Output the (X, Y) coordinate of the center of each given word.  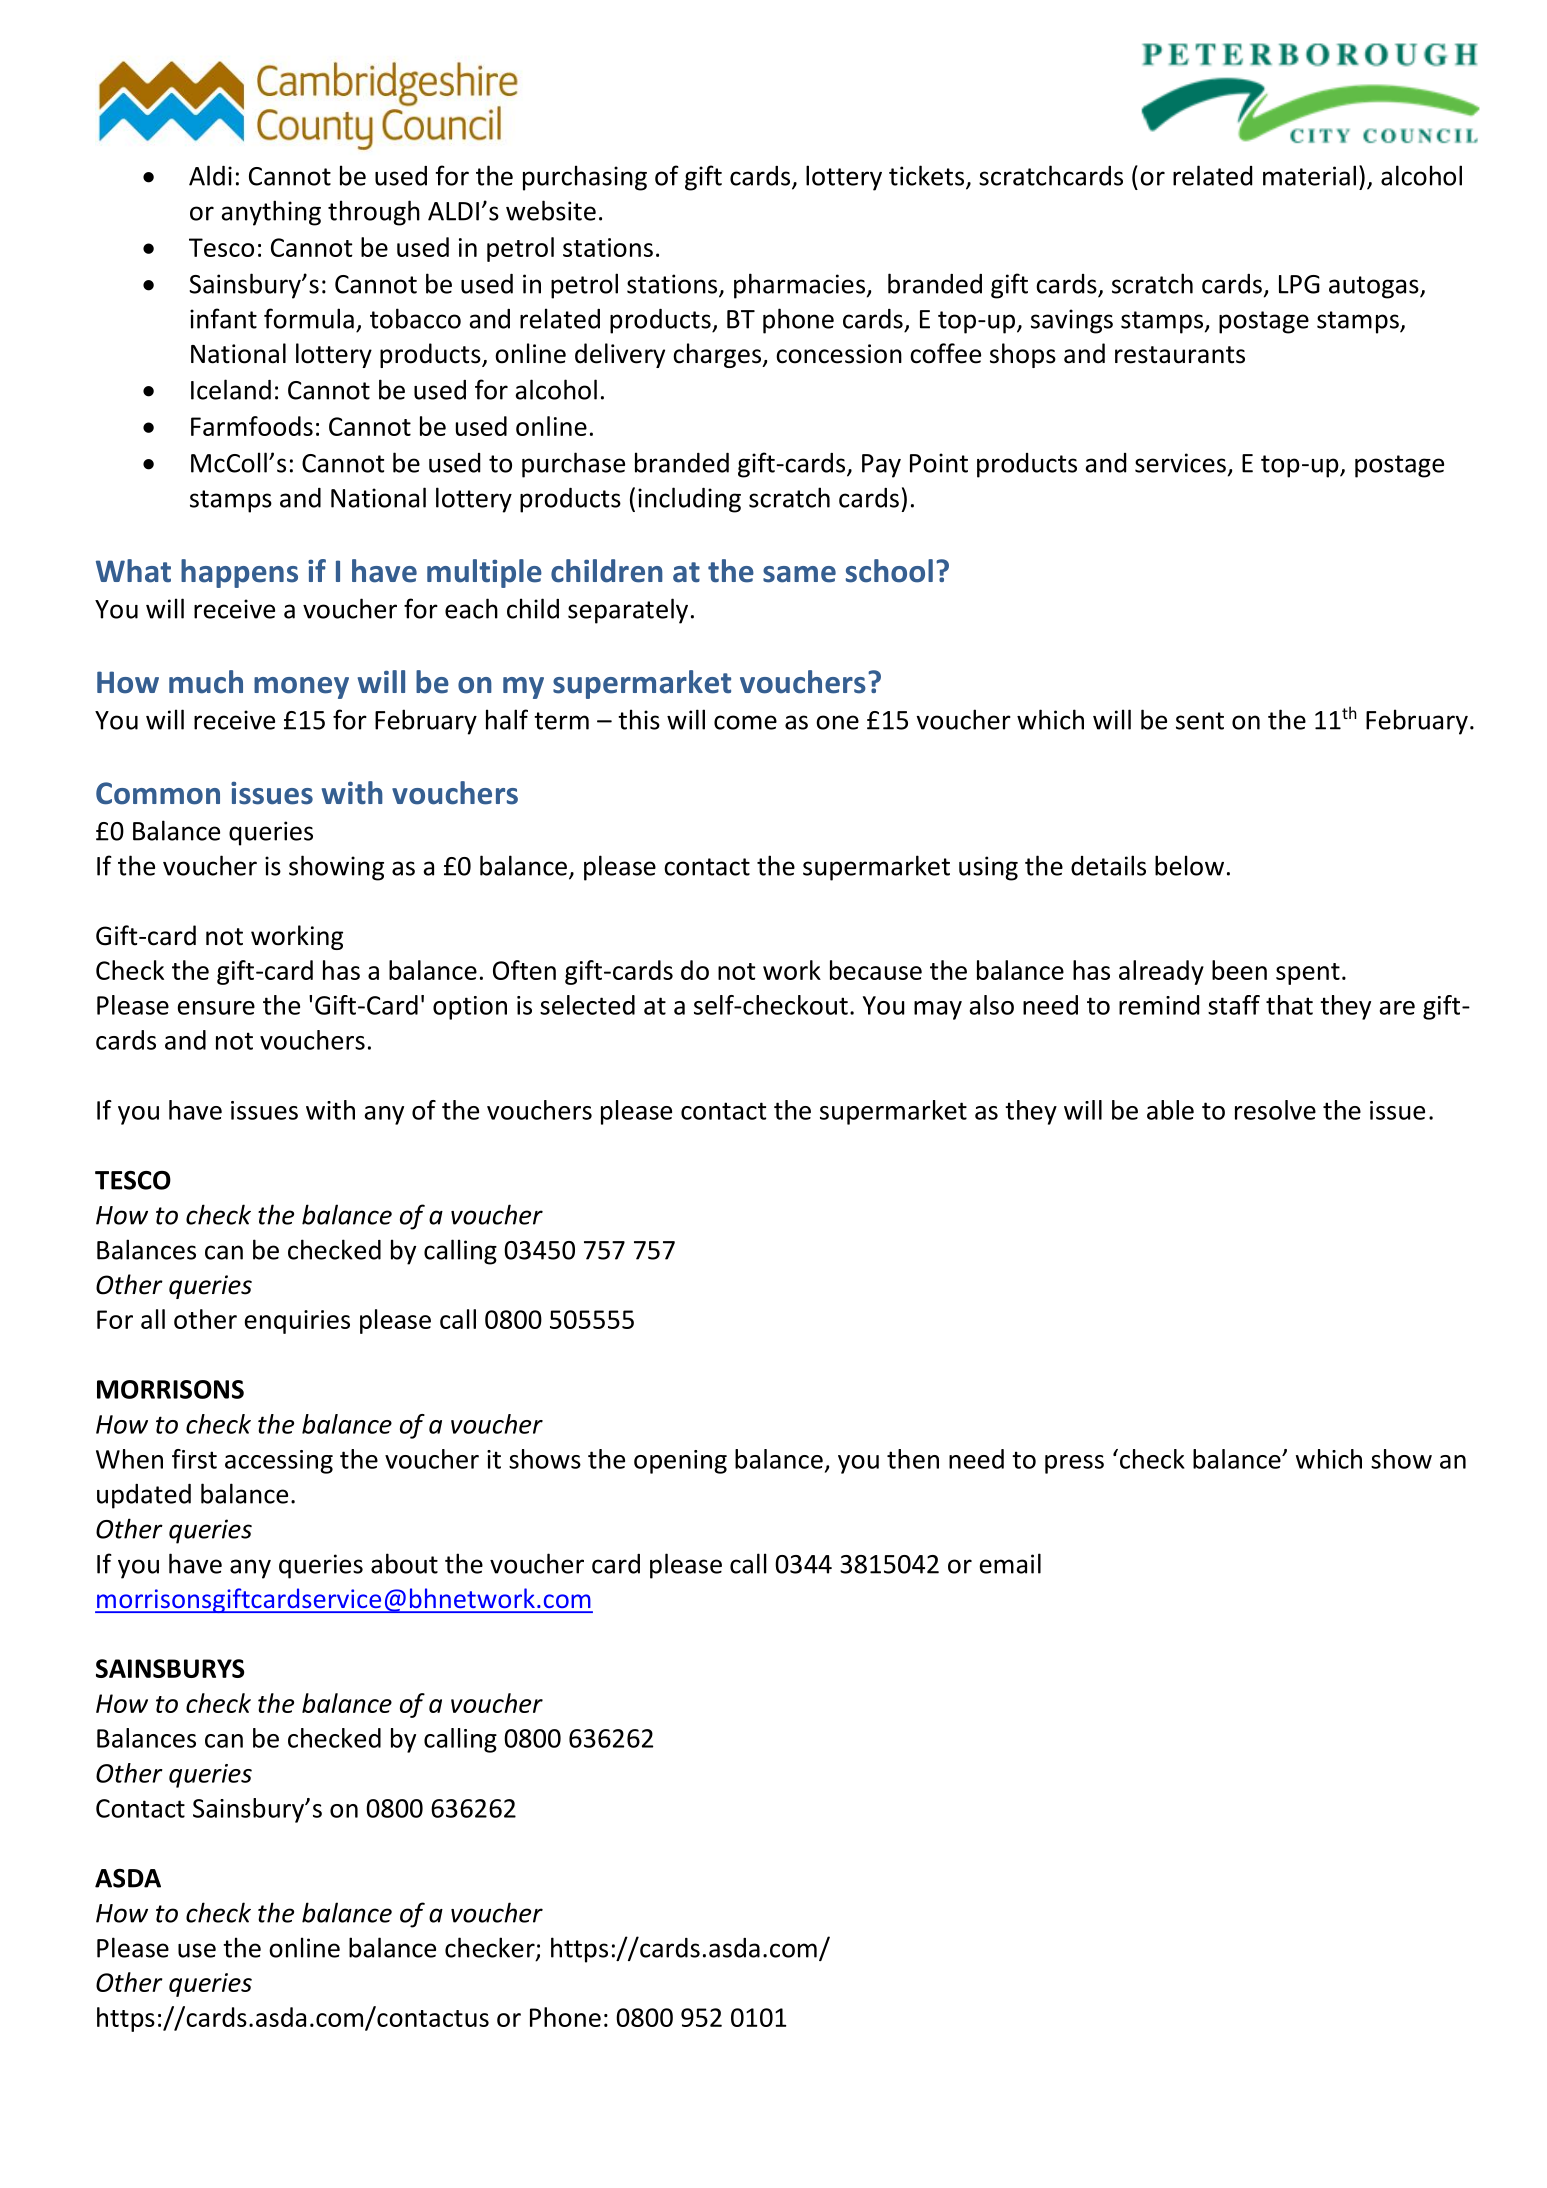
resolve (1275, 1110)
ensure (216, 1008)
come (745, 722)
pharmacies (799, 286)
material (1309, 175)
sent (1200, 721)
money (301, 688)
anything (271, 213)
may (938, 1010)
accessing (279, 1462)
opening (680, 1462)
